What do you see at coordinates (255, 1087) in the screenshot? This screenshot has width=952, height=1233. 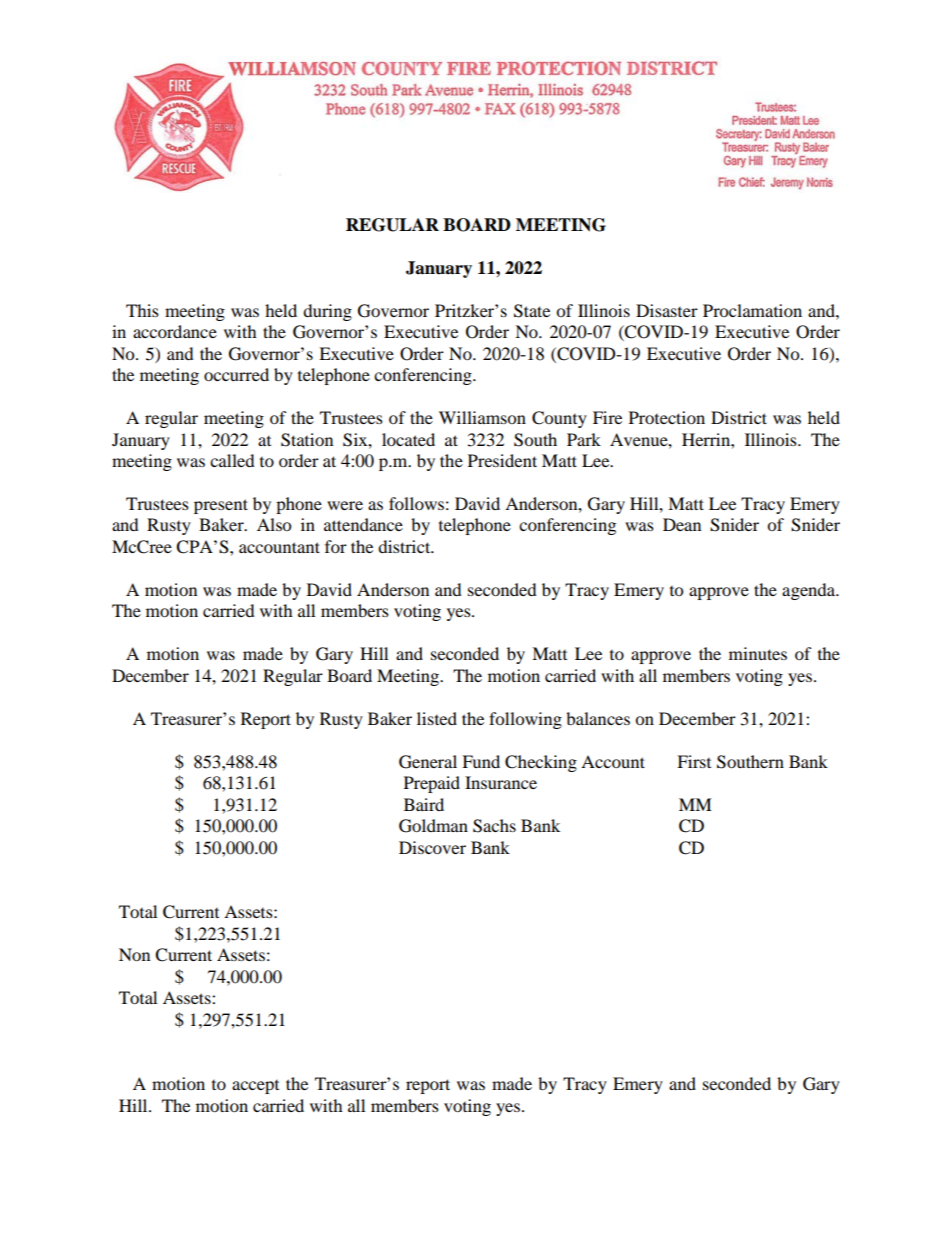 I see `accept` at bounding box center [255, 1087].
